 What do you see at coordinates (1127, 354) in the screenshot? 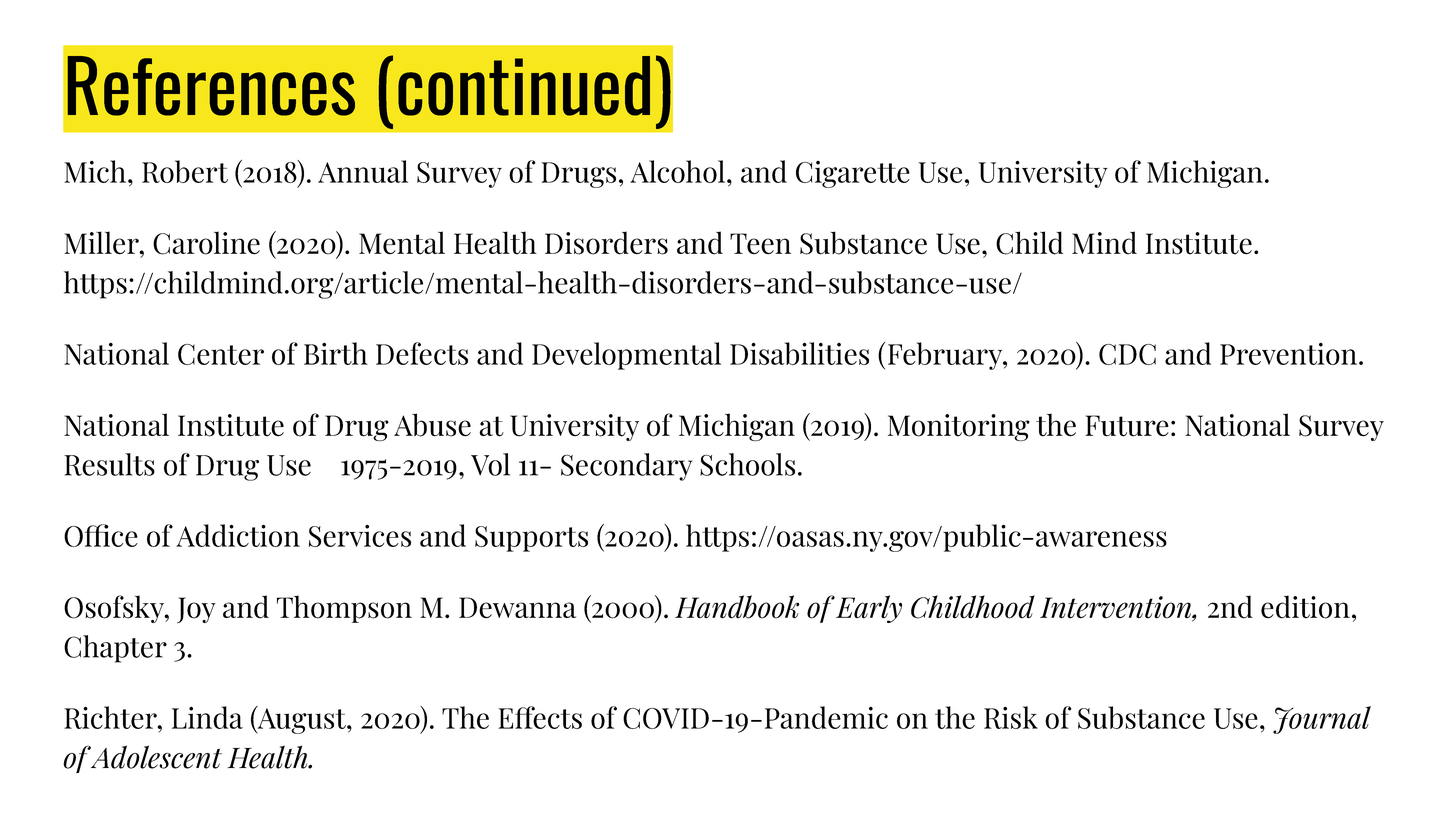
I see `CDC` at bounding box center [1127, 354].
